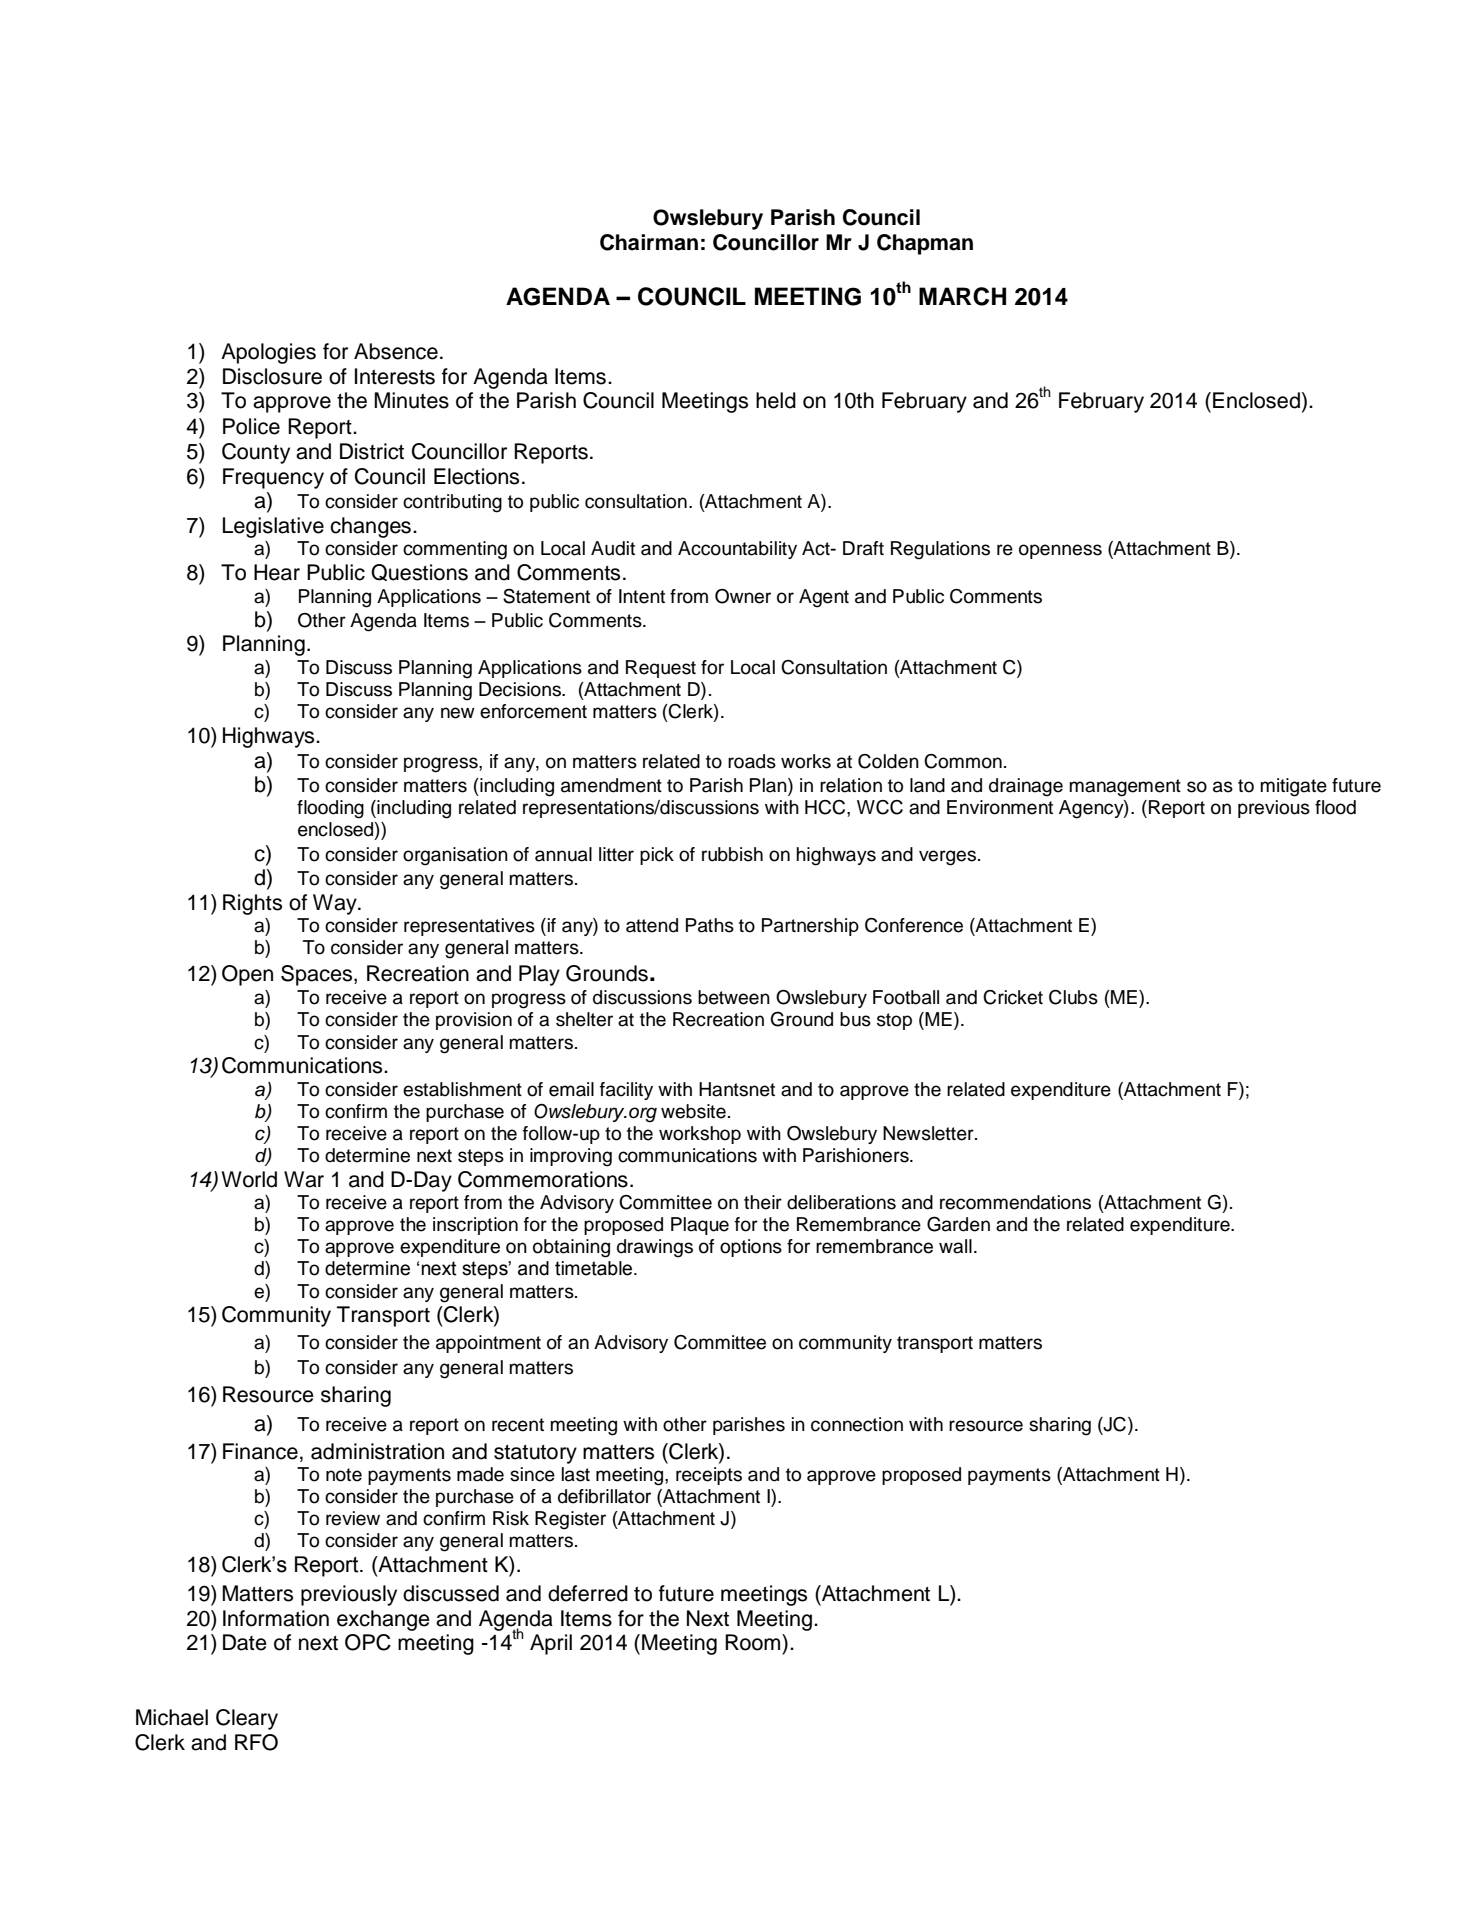 The image size is (1473, 1907). I want to click on Chairman, so click(649, 242).
